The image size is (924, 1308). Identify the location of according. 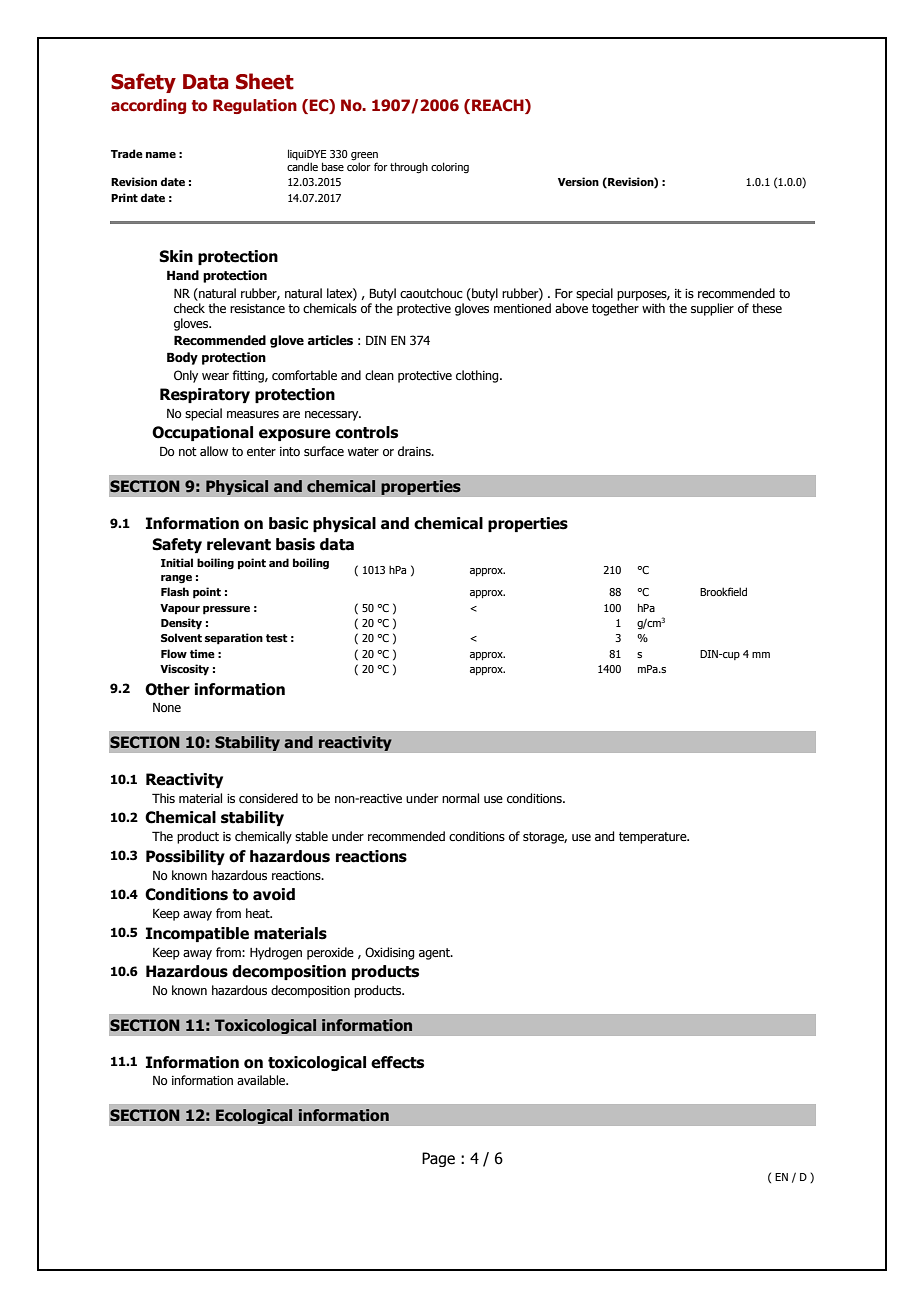
(148, 106).
